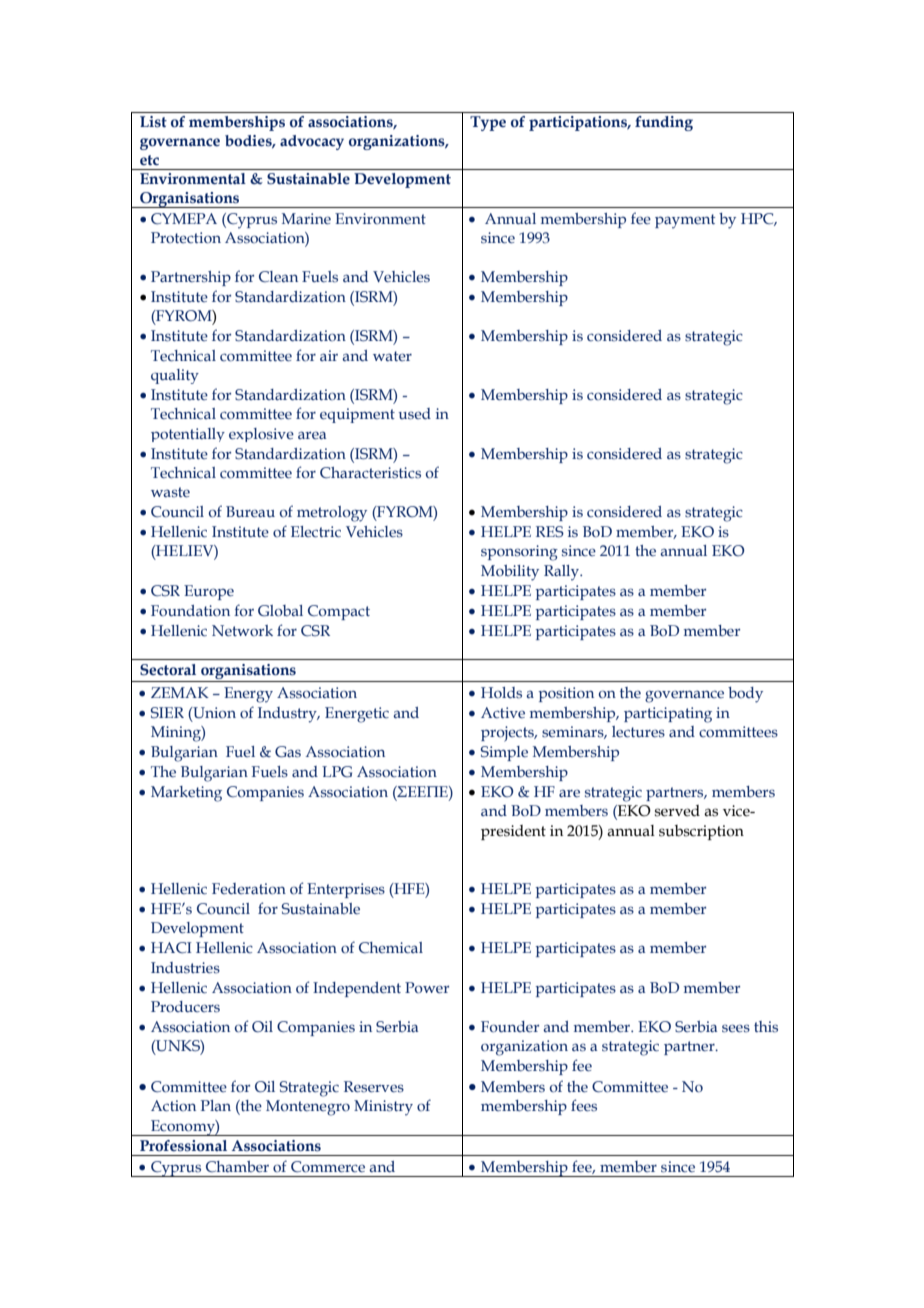  I want to click on Plan, so click(216, 1105).
